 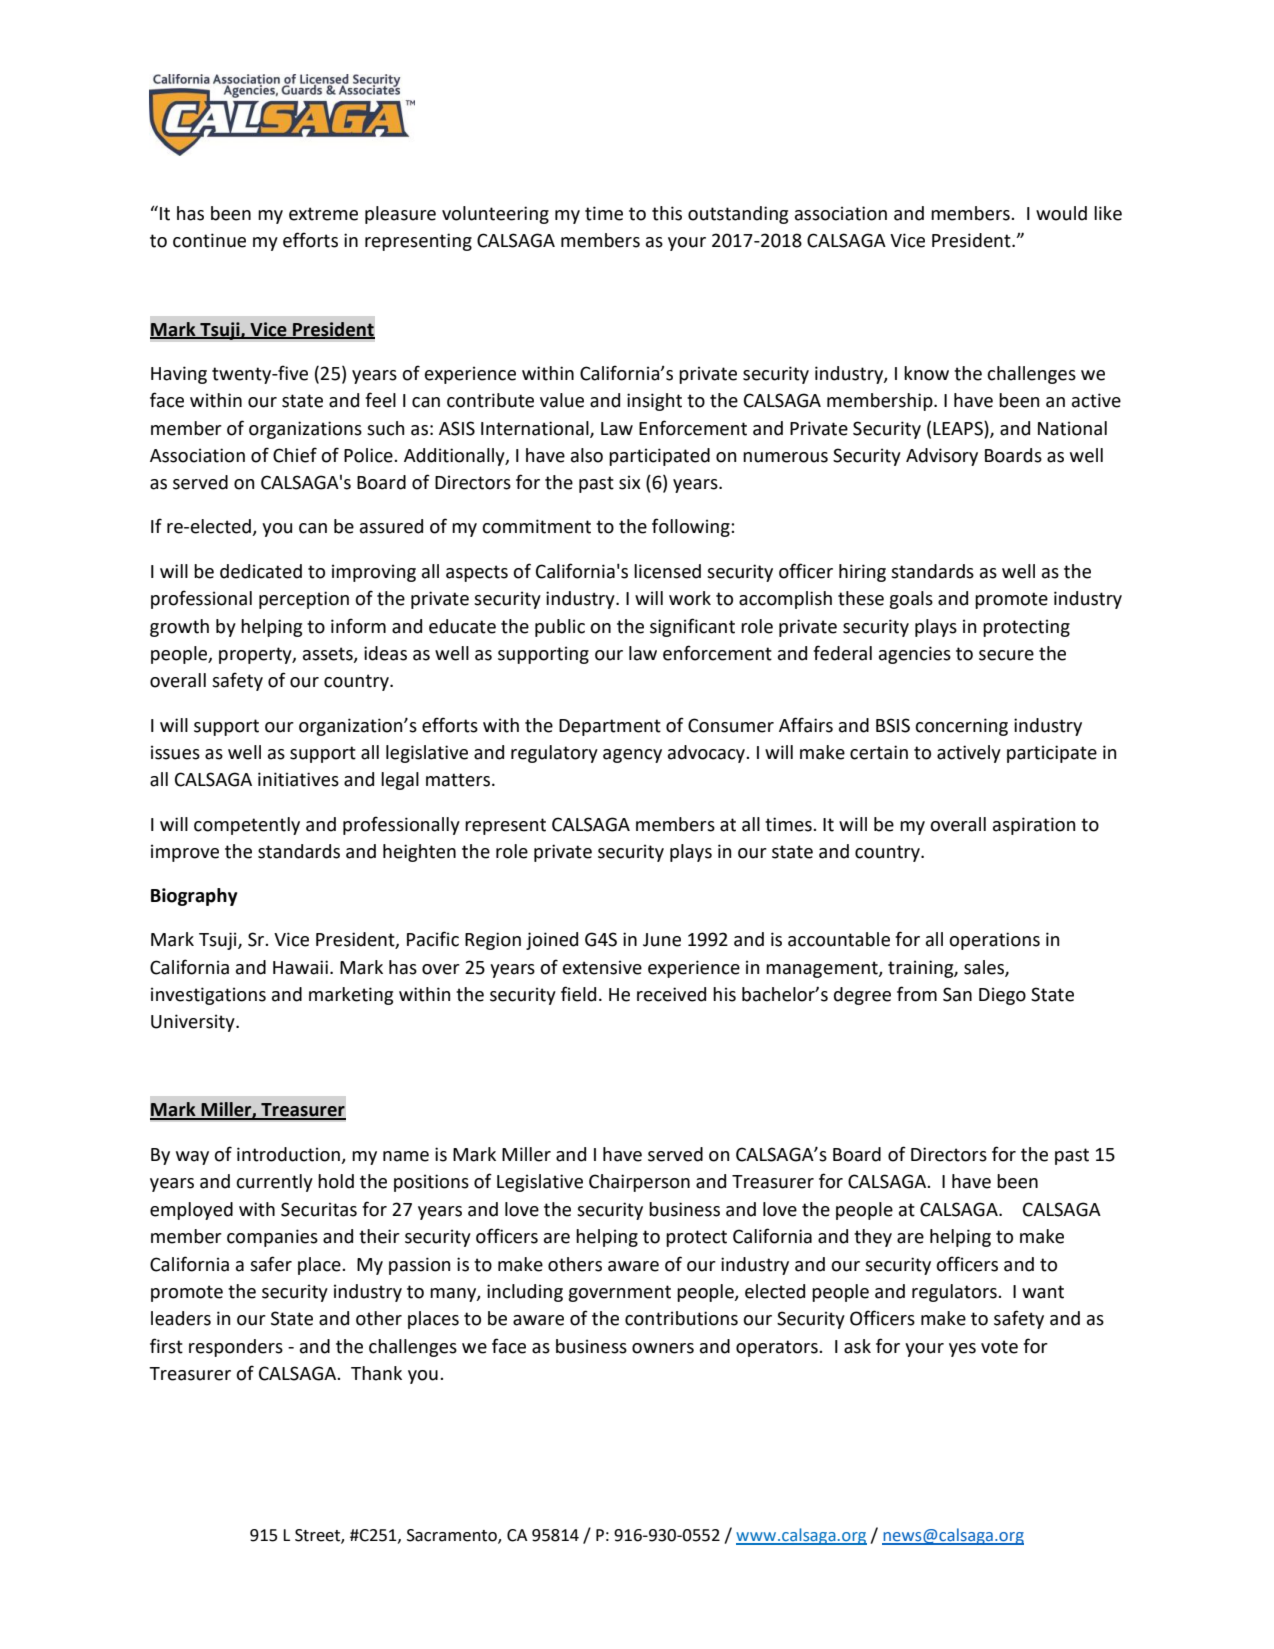 What do you see at coordinates (639, 1183) in the screenshot?
I see `Chairperson` at bounding box center [639, 1183].
